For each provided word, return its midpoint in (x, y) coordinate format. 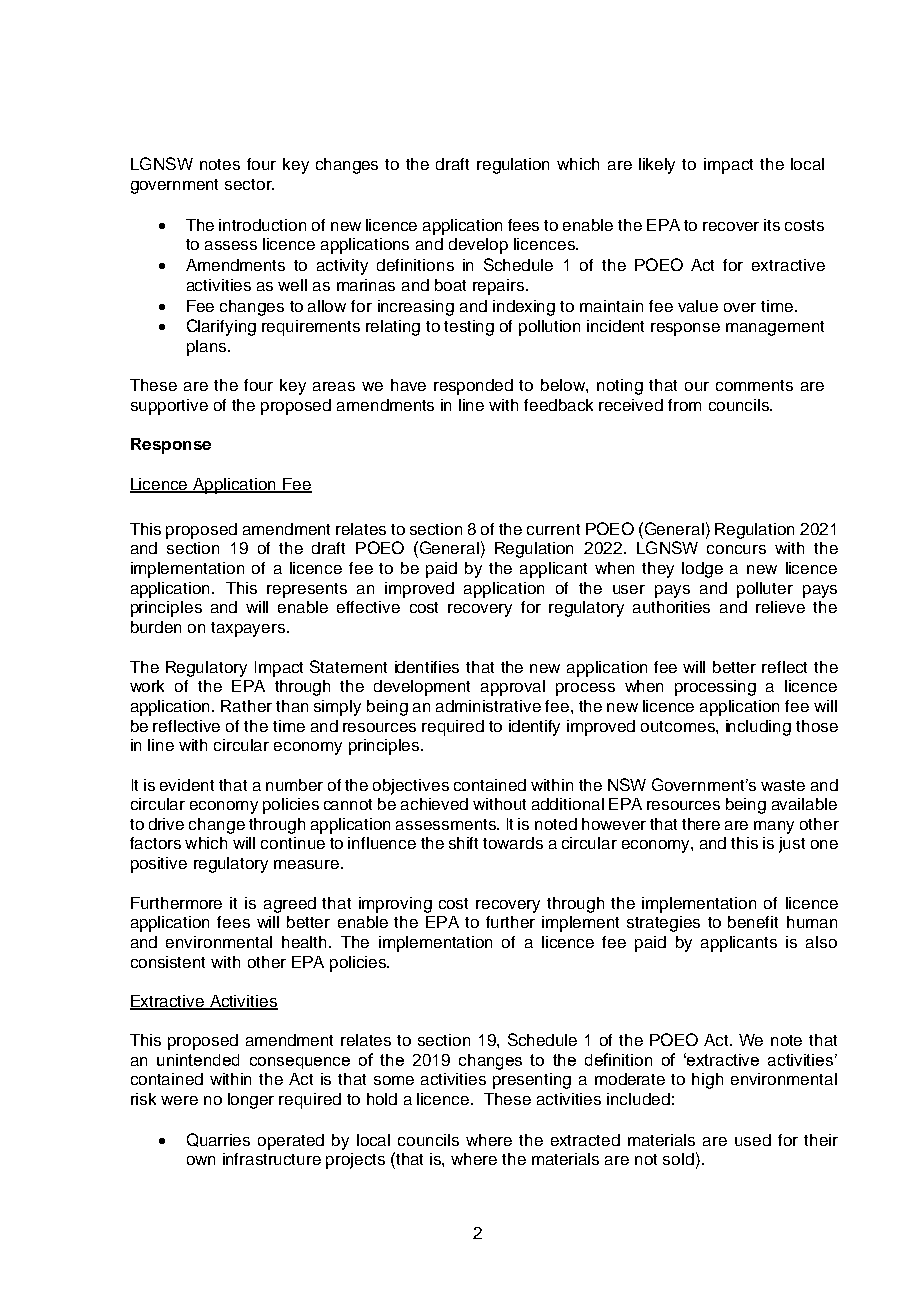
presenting (532, 1081)
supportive (169, 407)
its (772, 225)
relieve (780, 607)
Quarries (218, 1140)
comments (754, 385)
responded (473, 387)
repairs (500, 287)
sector (249, 184)
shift (463, 843)
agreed (290, 905)
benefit (753, 922)
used (753, 1140)
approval (513, 688)
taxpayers (249, 629)
